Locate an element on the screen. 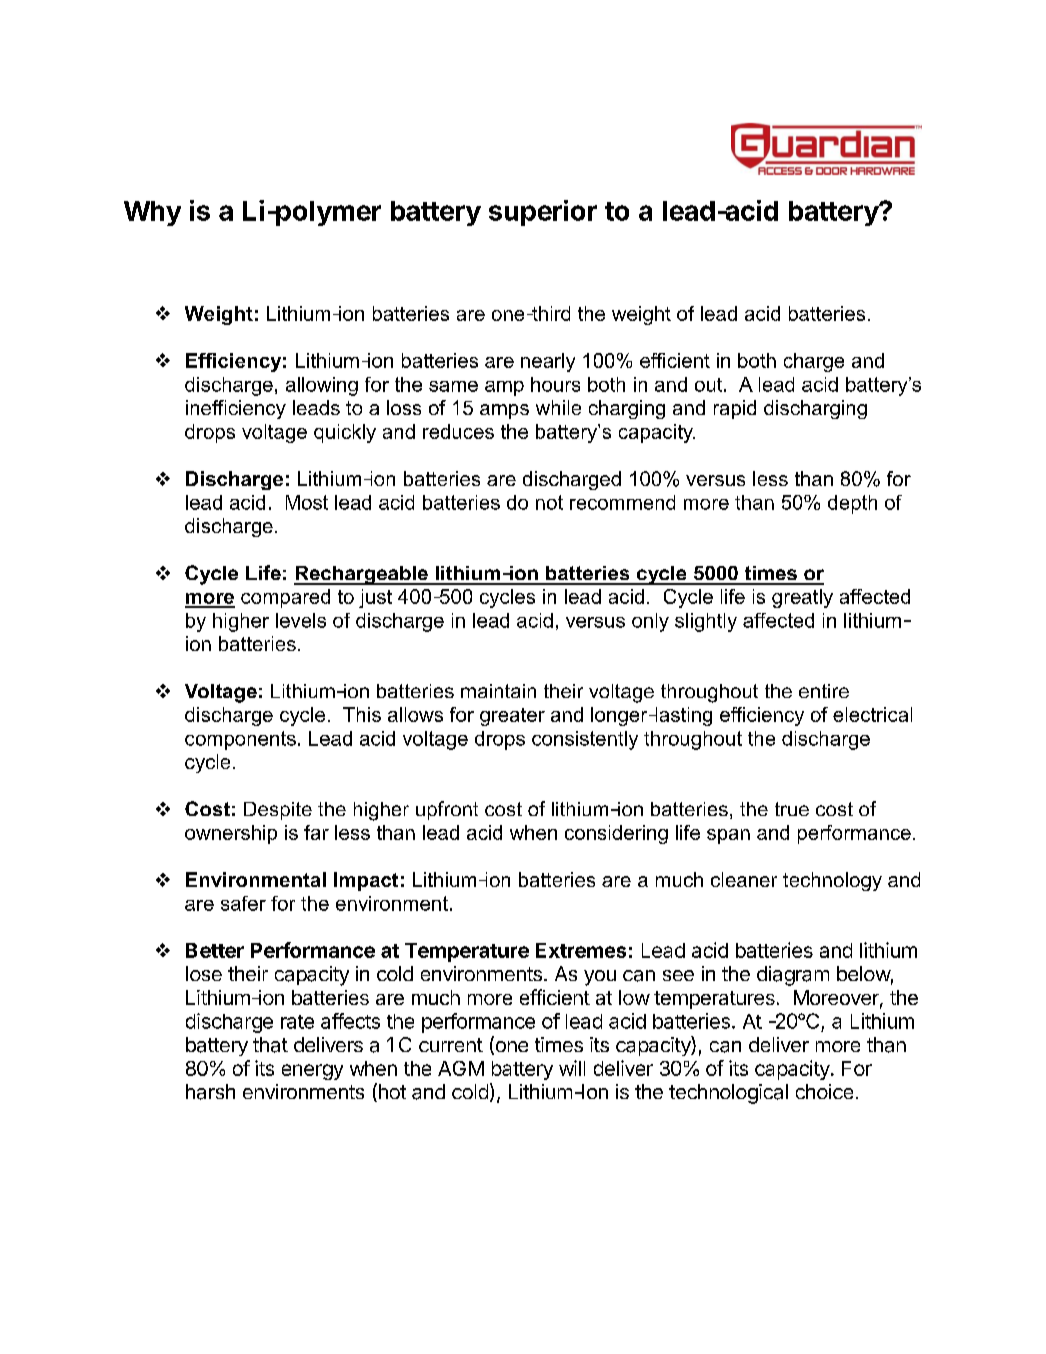 This screenshot has width=1046, height=1354. entire is located at coordinates (824, 691).
